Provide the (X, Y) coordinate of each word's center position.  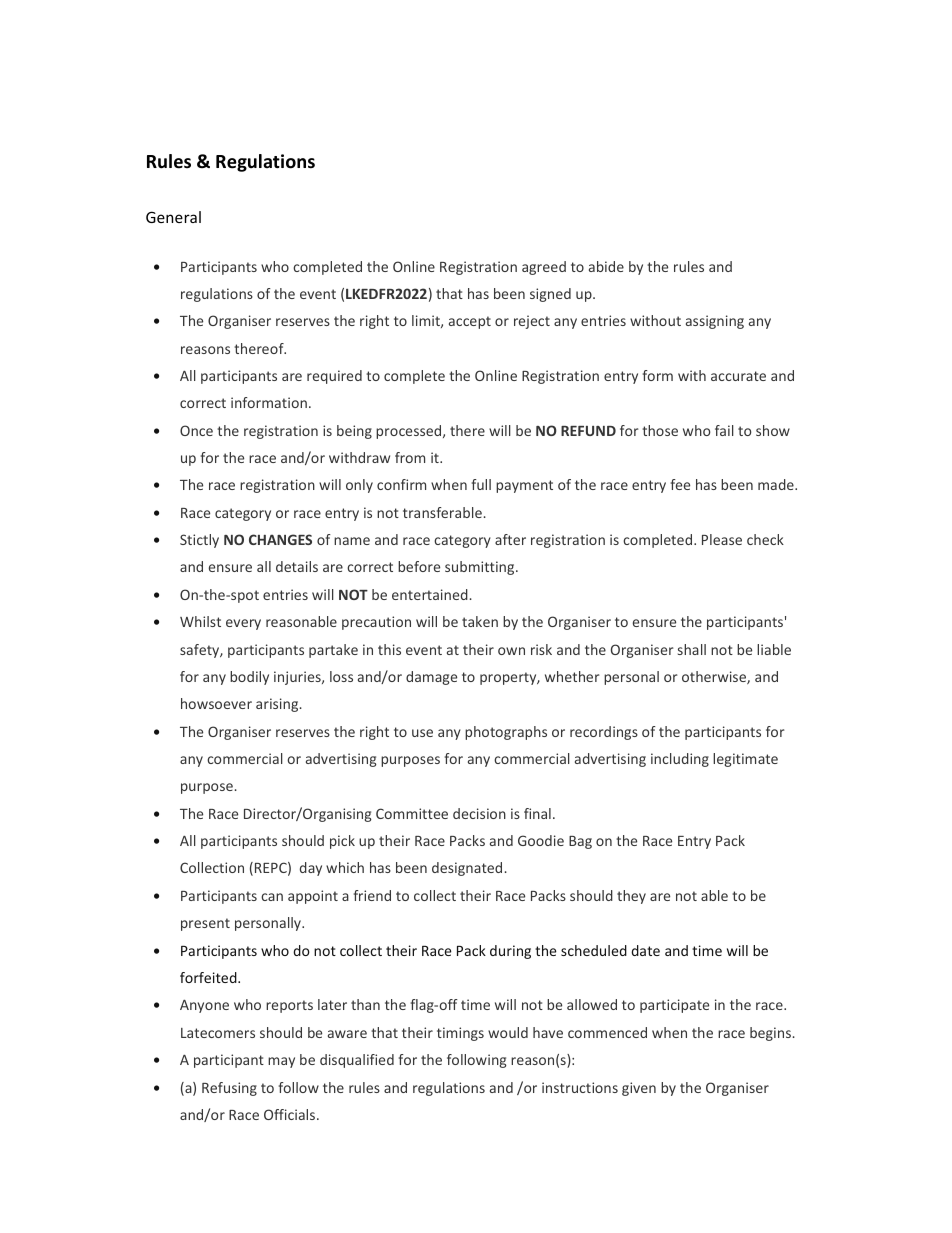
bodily (249, 678)
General (173, 217)
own (511, 651)
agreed (544, 268)
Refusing (229, 1089)
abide (606, 266)
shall (692, 649)
